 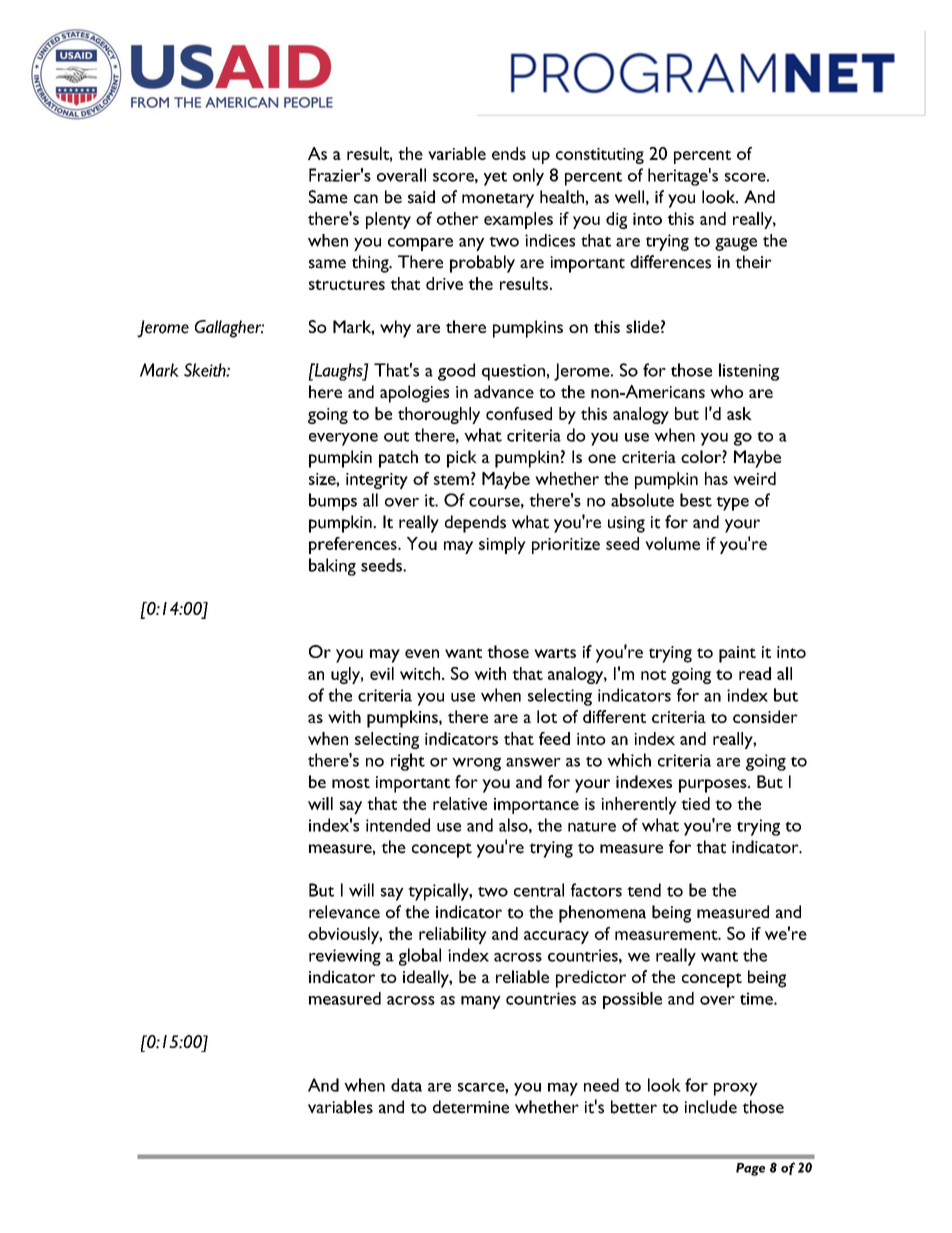 I want to click on only, so click(x=528, y=177).
